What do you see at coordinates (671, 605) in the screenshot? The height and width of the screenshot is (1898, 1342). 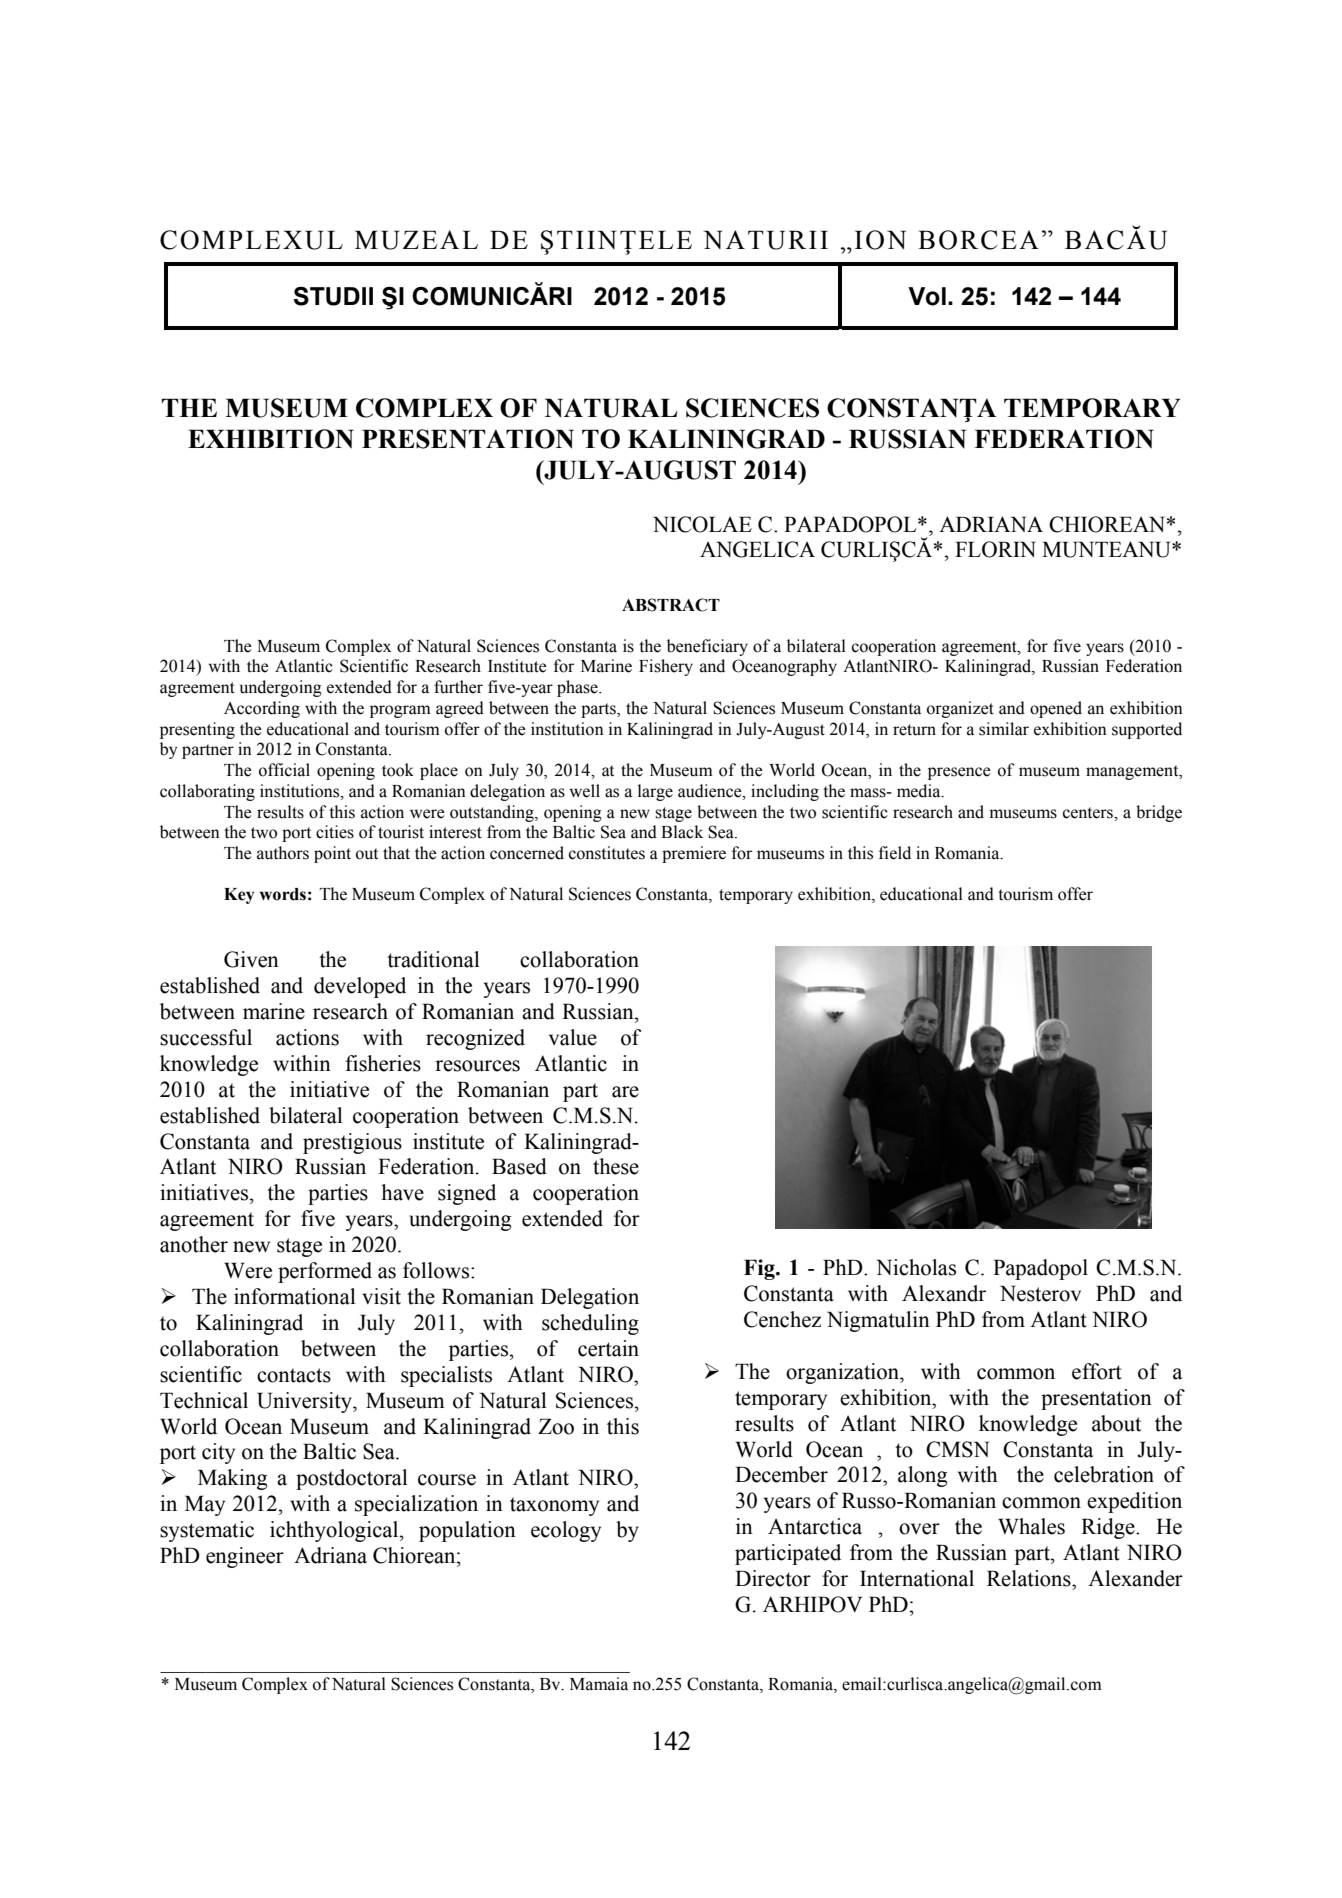 I see `ABSTRACT` at bounding box center [671, 605].
